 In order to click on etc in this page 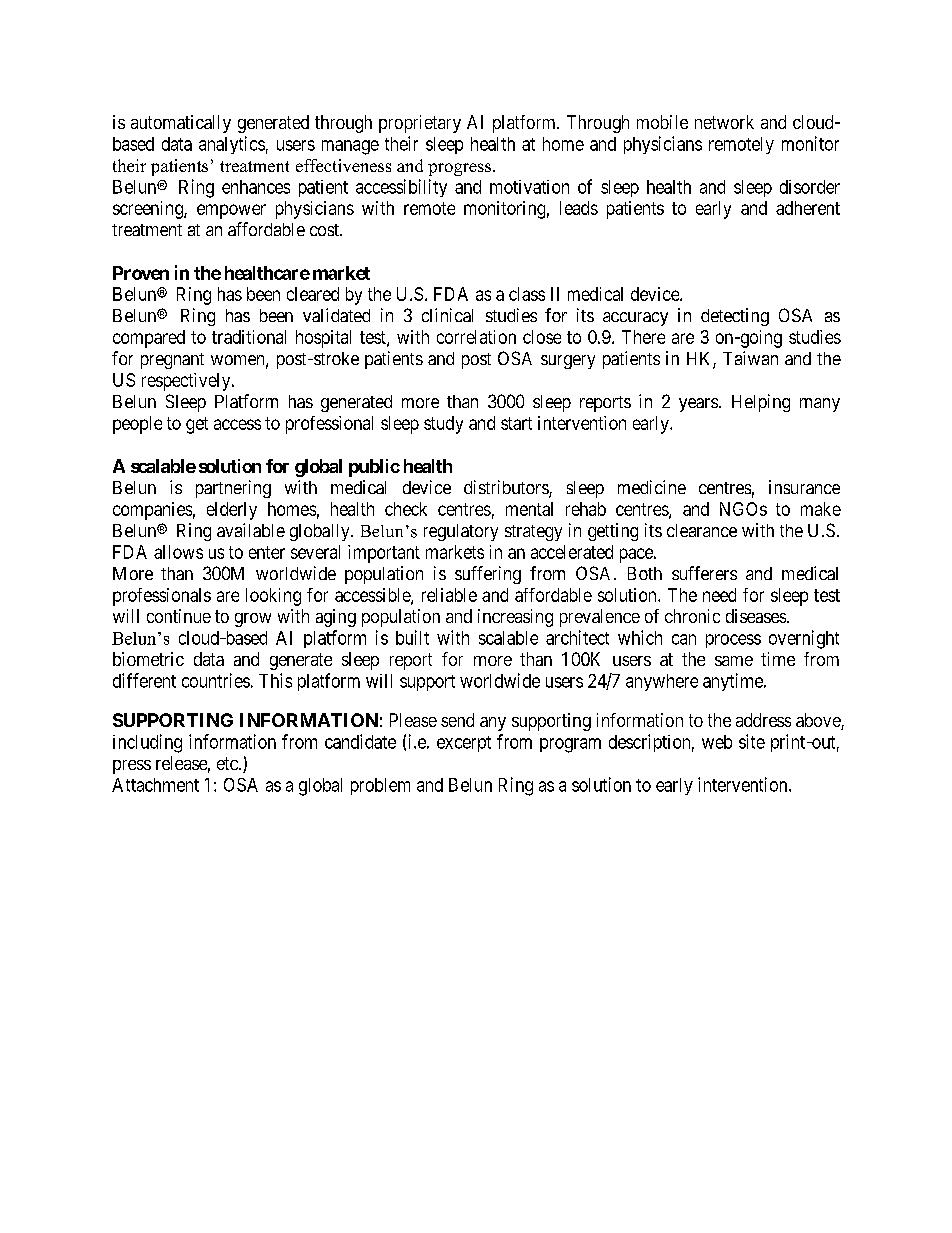, I will do `click(228, 763)`.
